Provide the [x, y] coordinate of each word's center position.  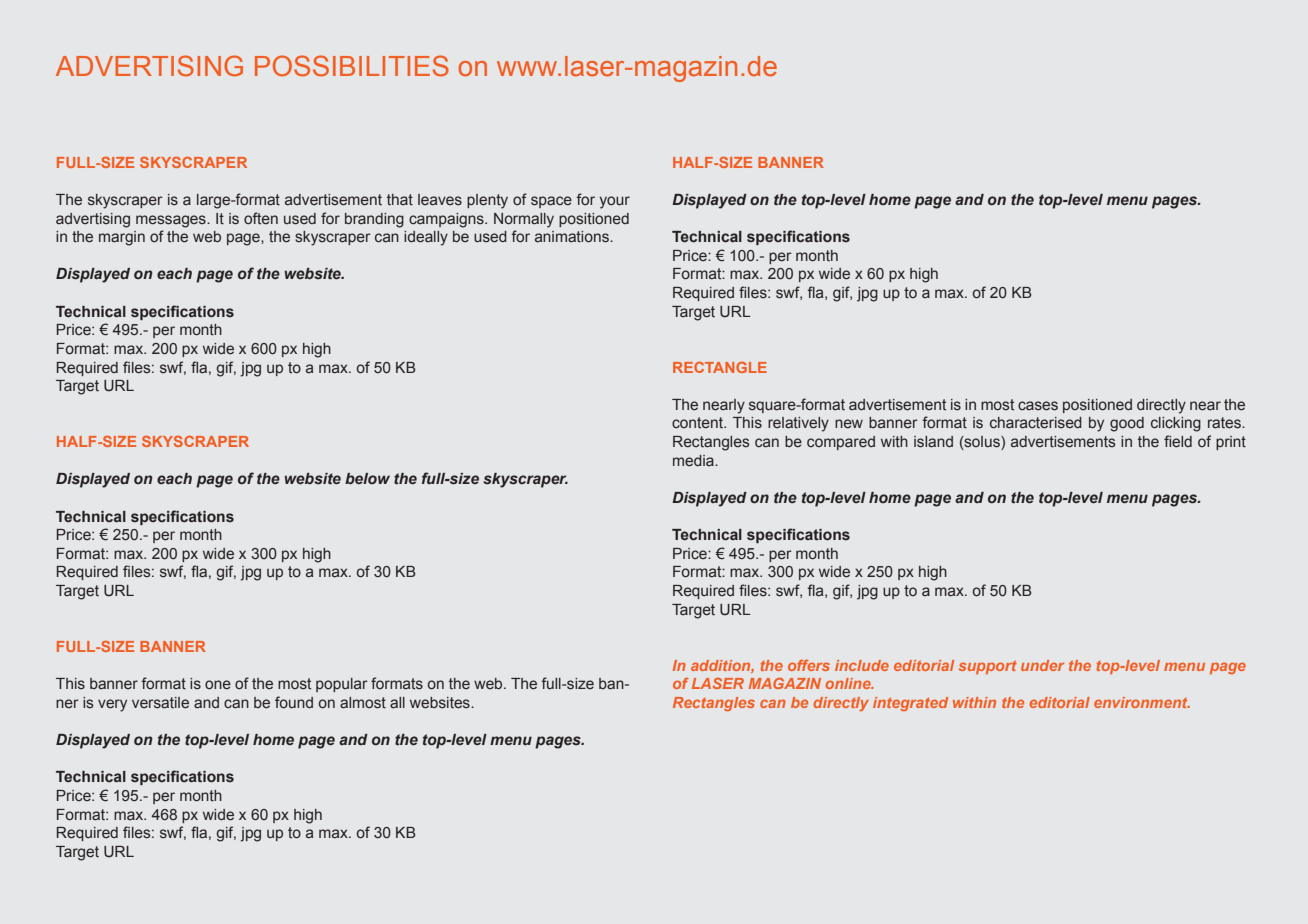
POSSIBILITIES [352, 66]
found [294, 702]
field [1178, 441]
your [614, 202]
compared [841, 443]
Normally [524, 220]
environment [1142, 702]
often [261, 218]
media [694, 461]
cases [1038, 406]
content [698, 423]
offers [809, 665]
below [367, 478]
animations [573, 237]
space [551, 202]
